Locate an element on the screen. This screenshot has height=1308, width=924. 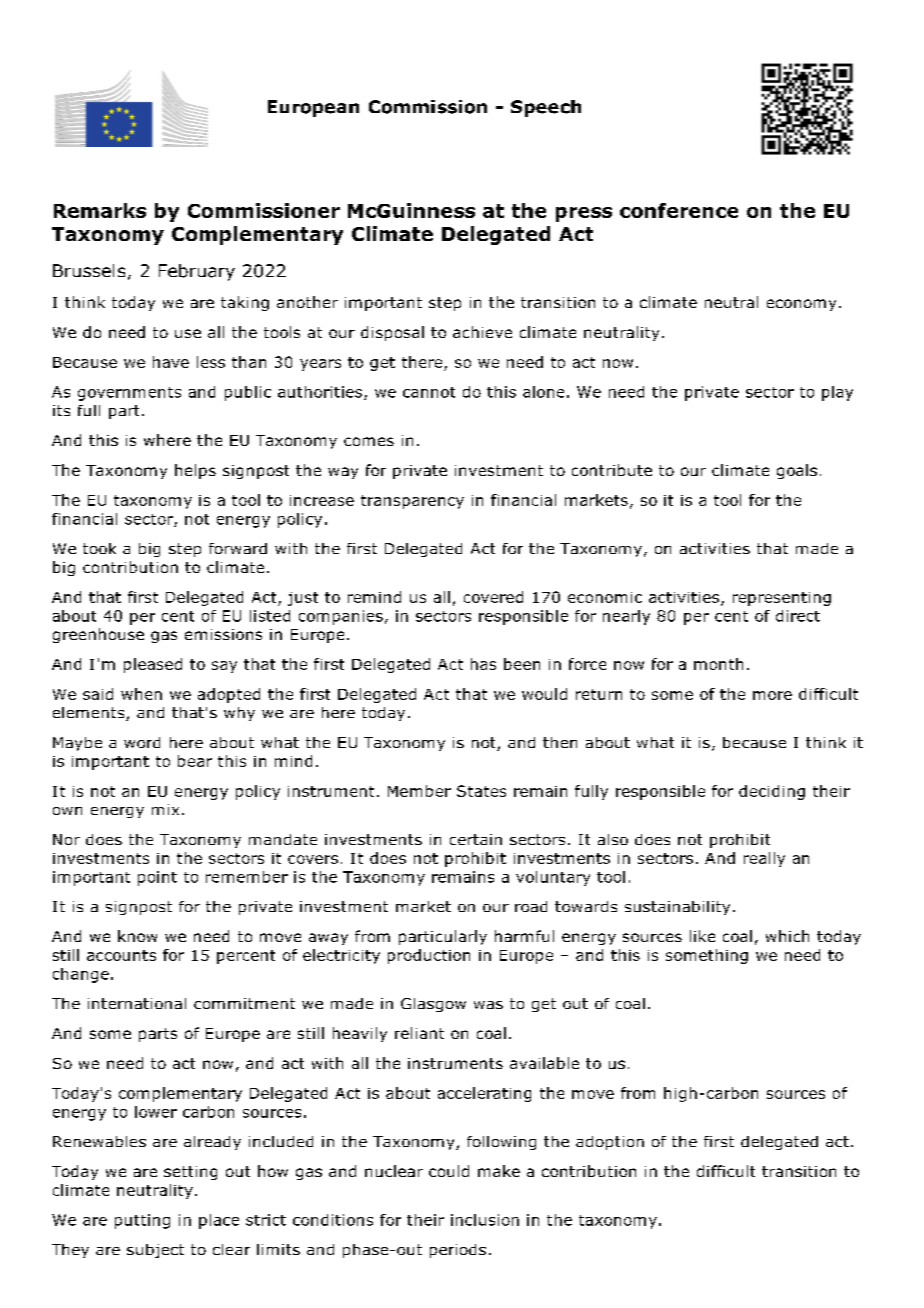
putting is located at coordinates (142, 1221).
